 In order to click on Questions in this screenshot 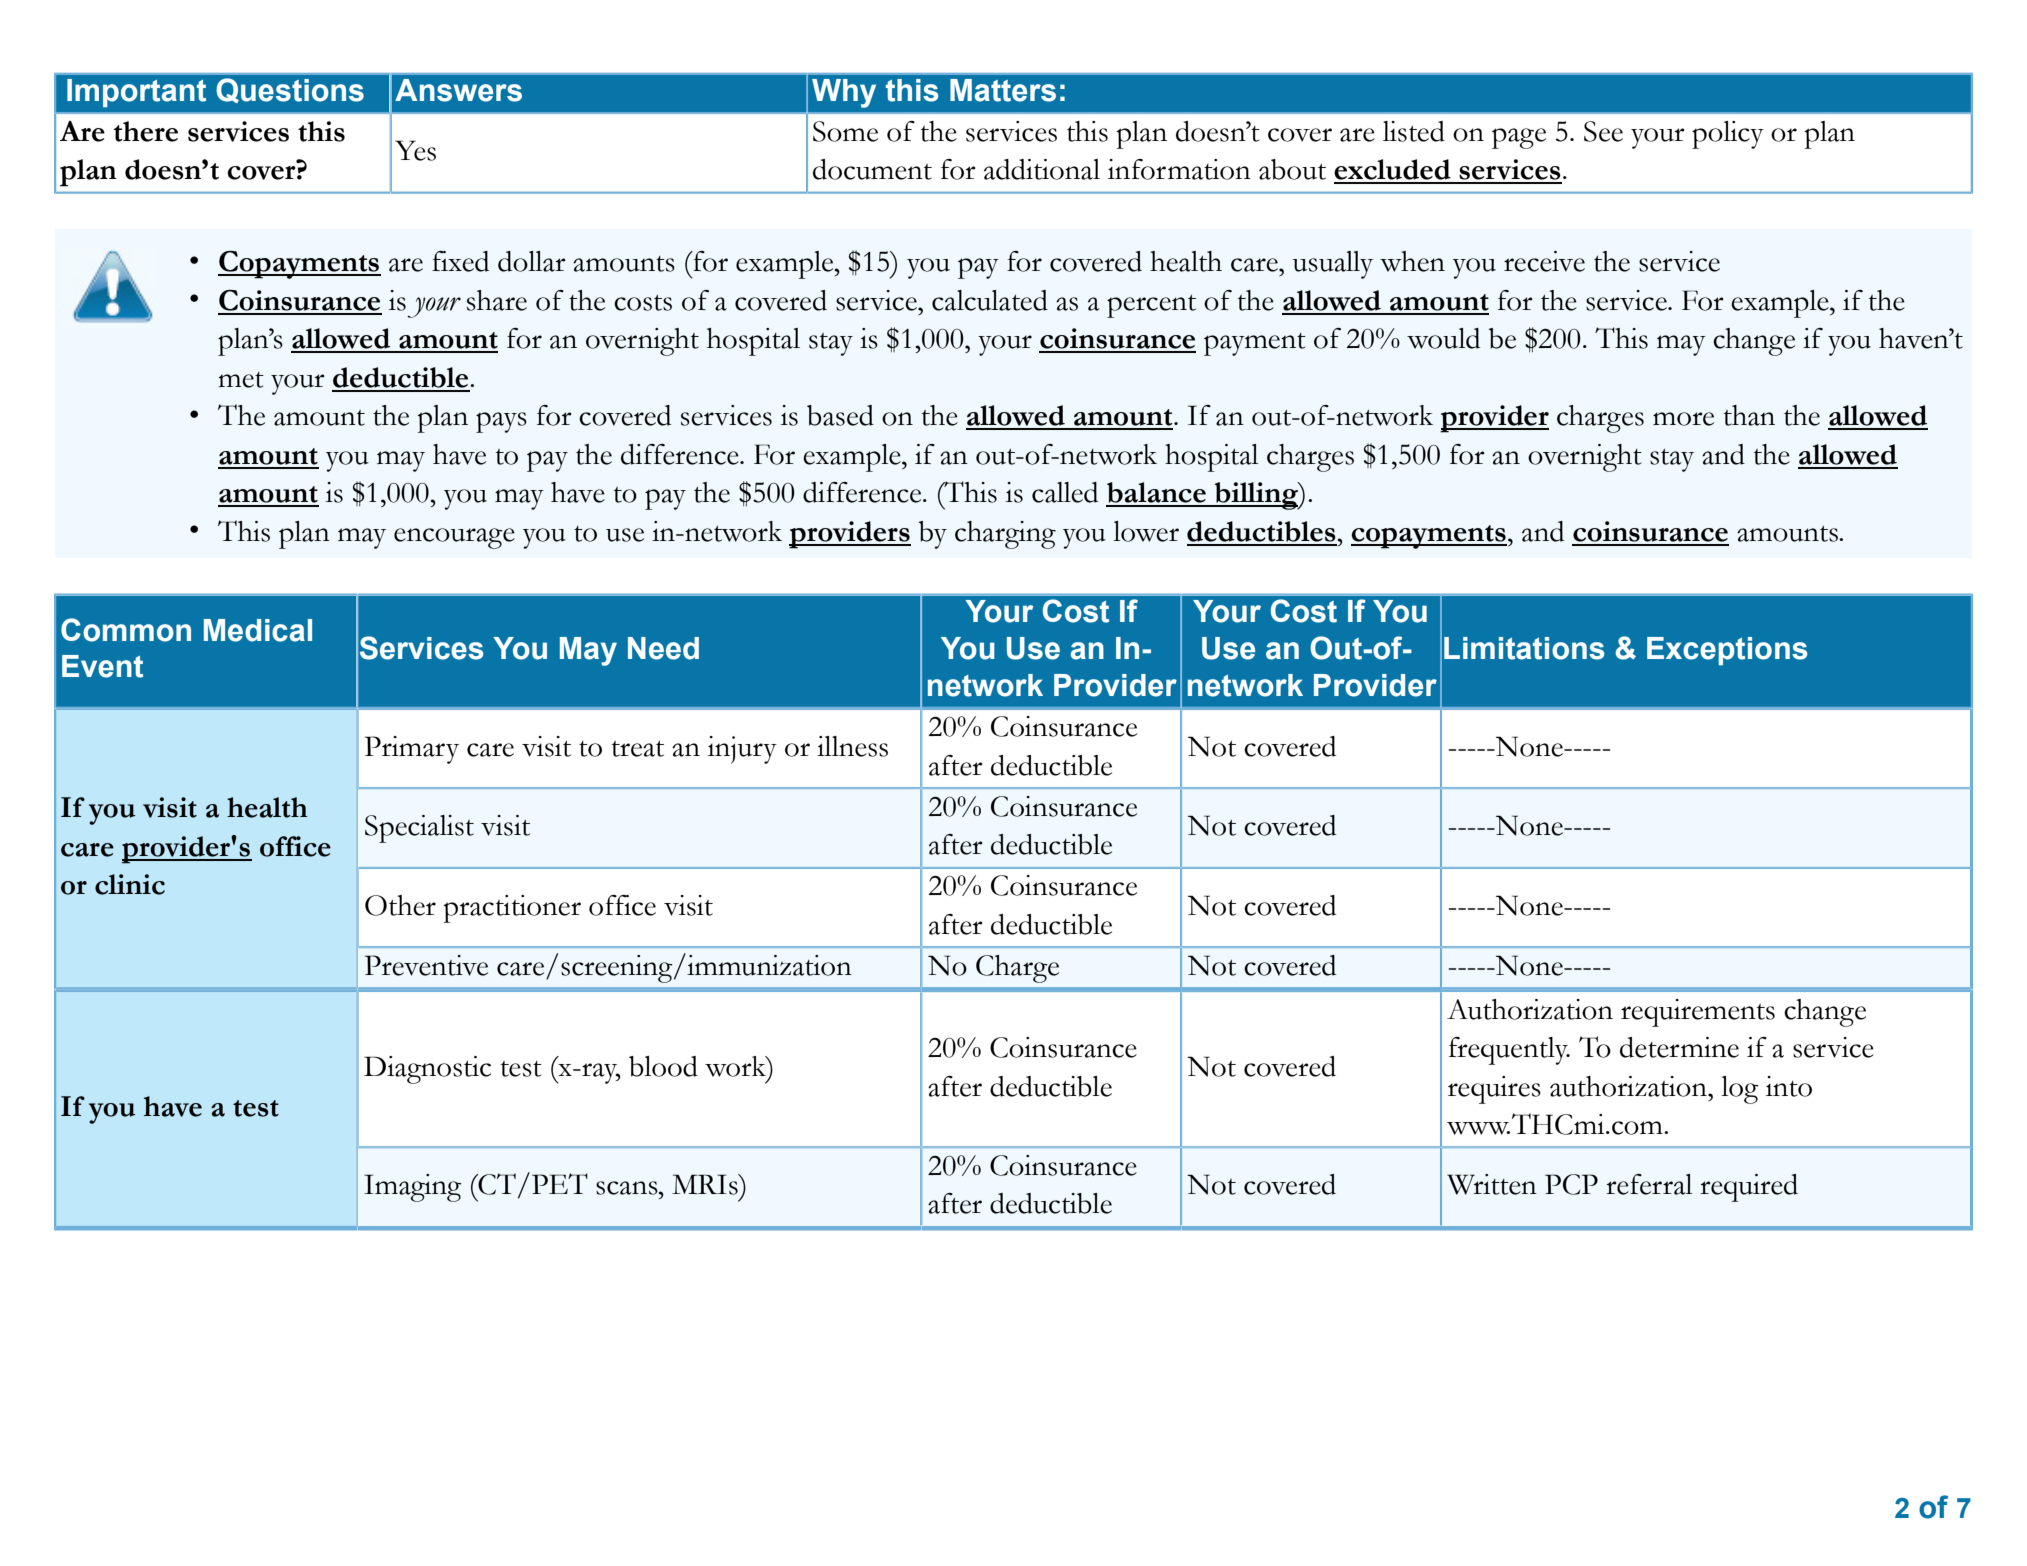, I will do `click(290, 90)`.
